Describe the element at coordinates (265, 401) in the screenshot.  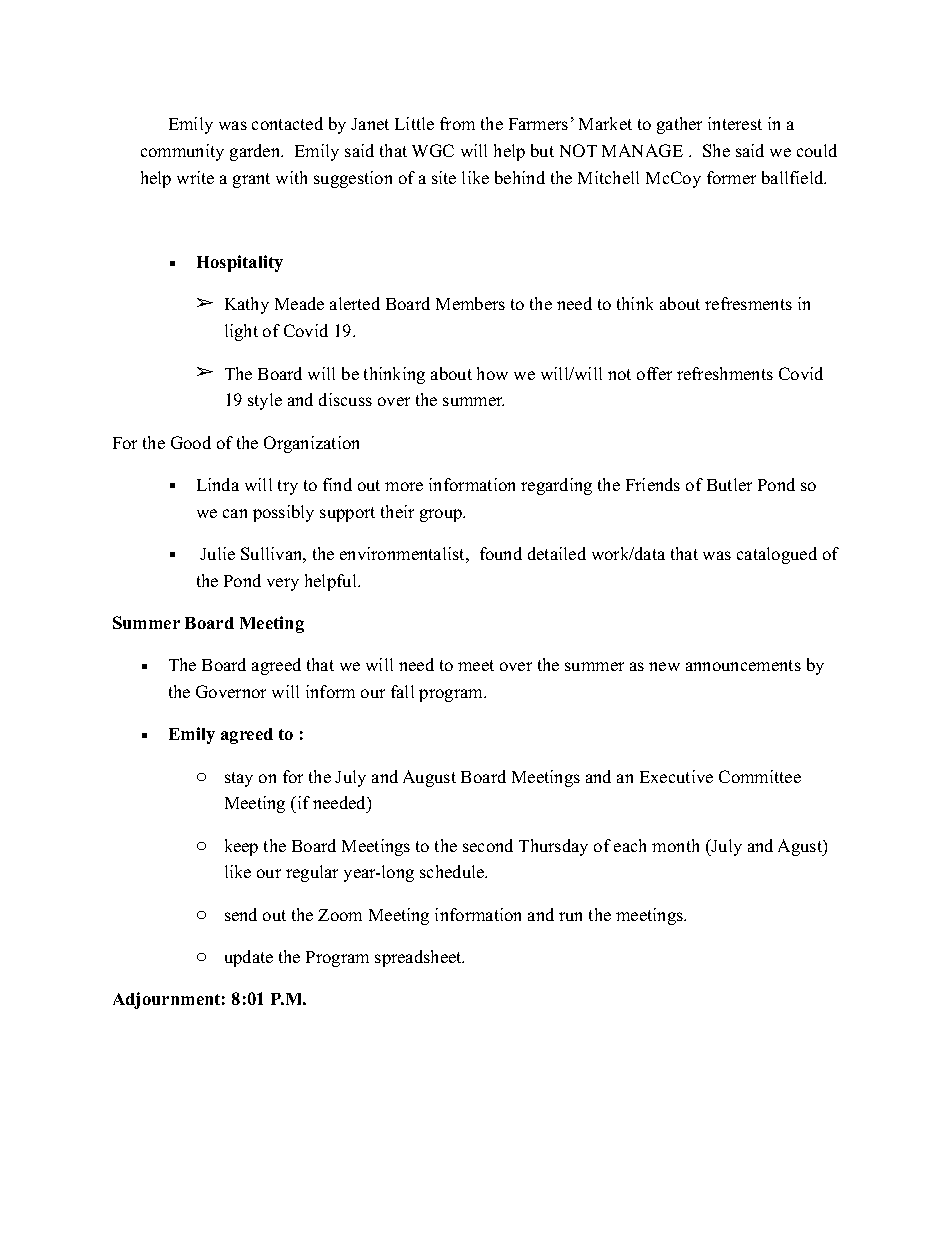
I see `style` at that location.
